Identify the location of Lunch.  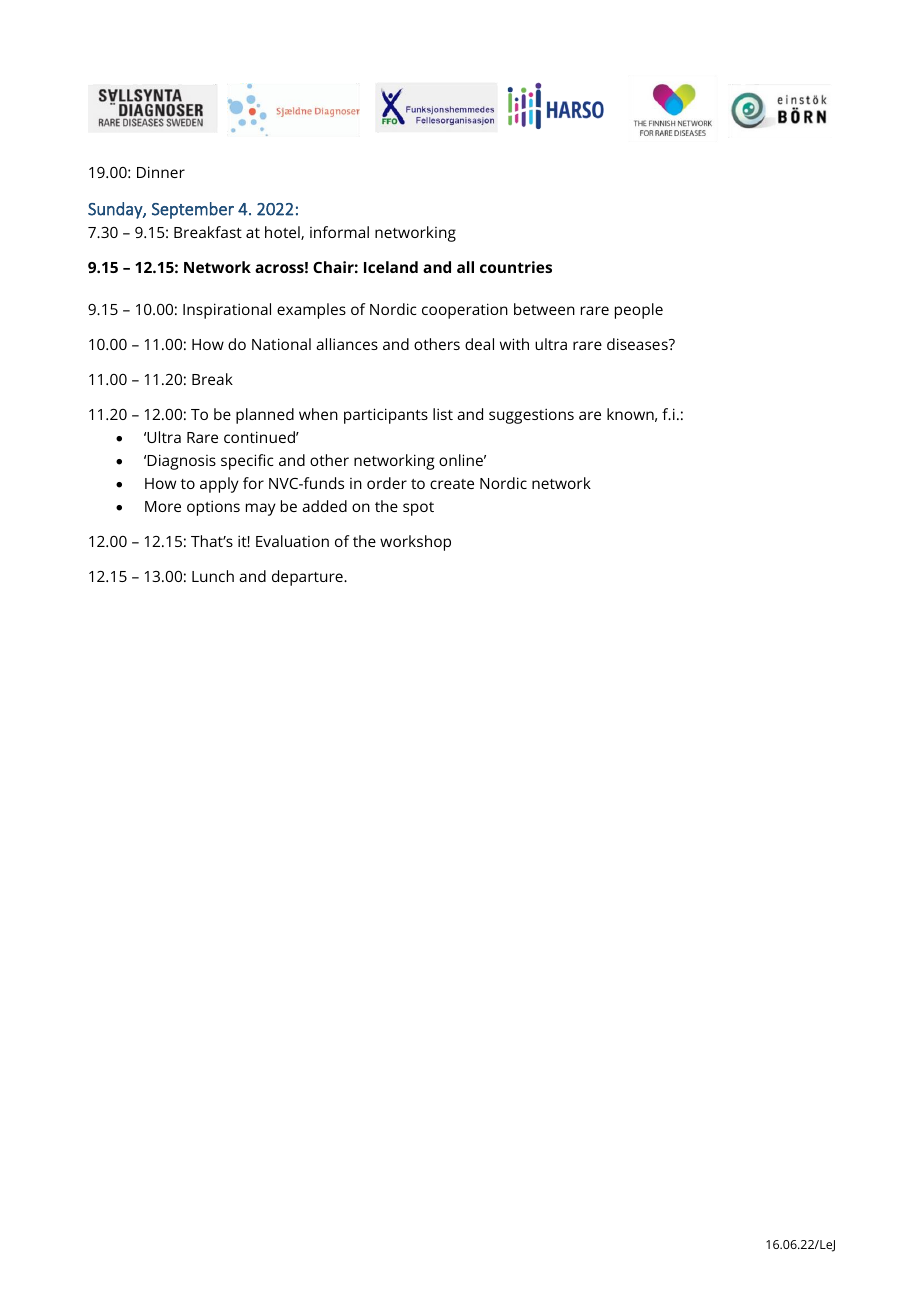
(213, 576).
